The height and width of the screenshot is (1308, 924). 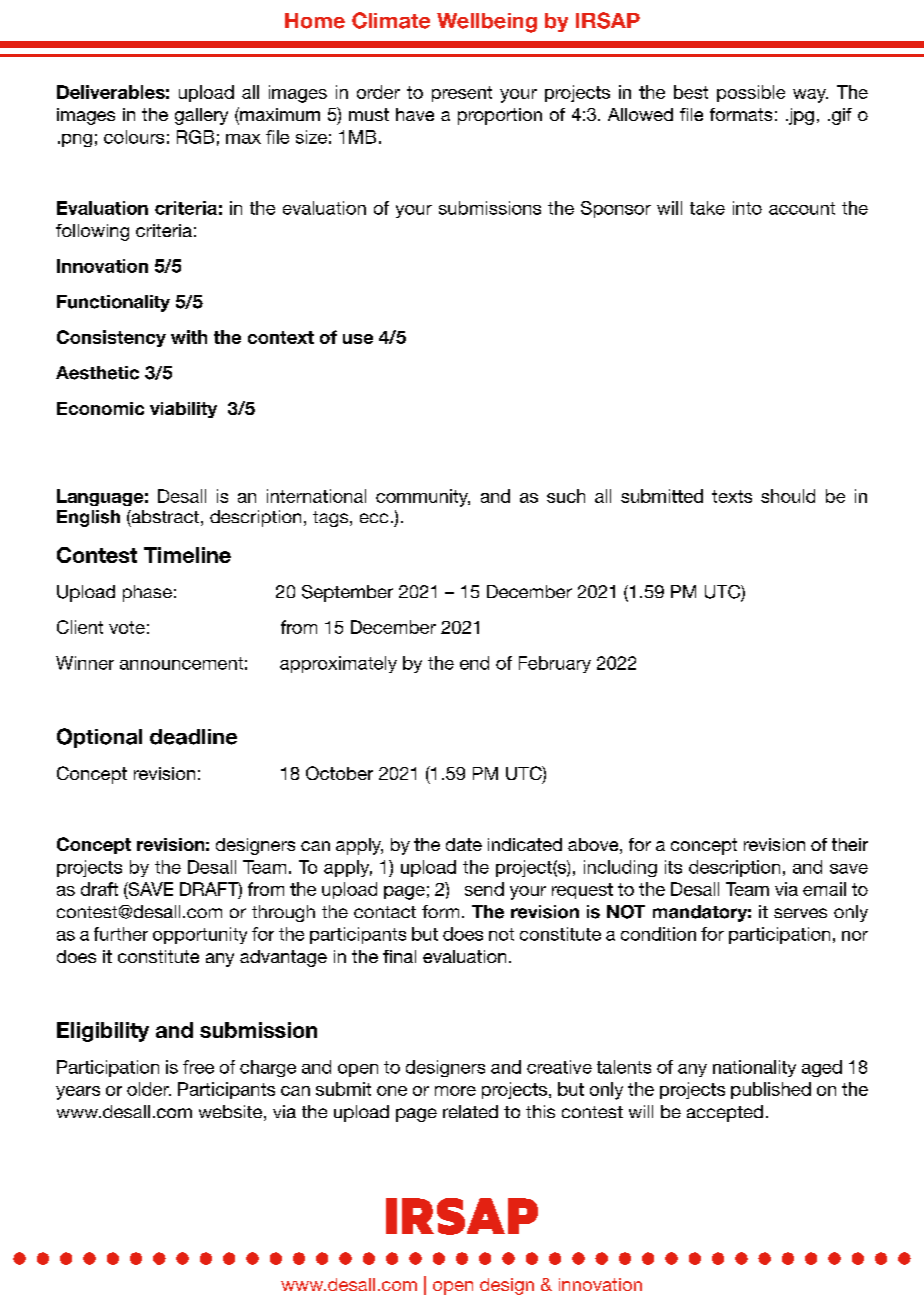 I want to click on more, so click(x=455, y=1091).
